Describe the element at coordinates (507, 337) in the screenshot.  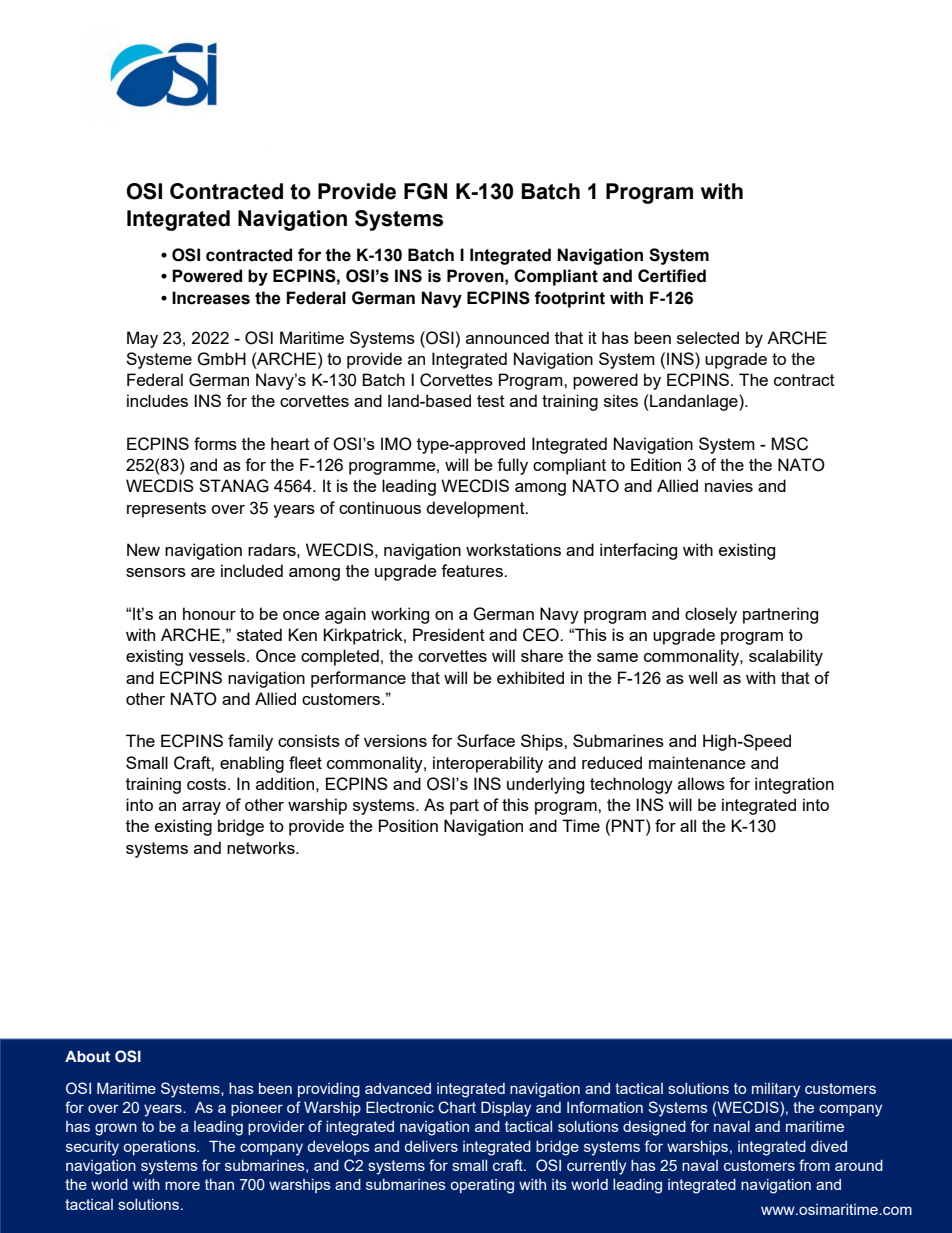
I see `announced` at that location.
